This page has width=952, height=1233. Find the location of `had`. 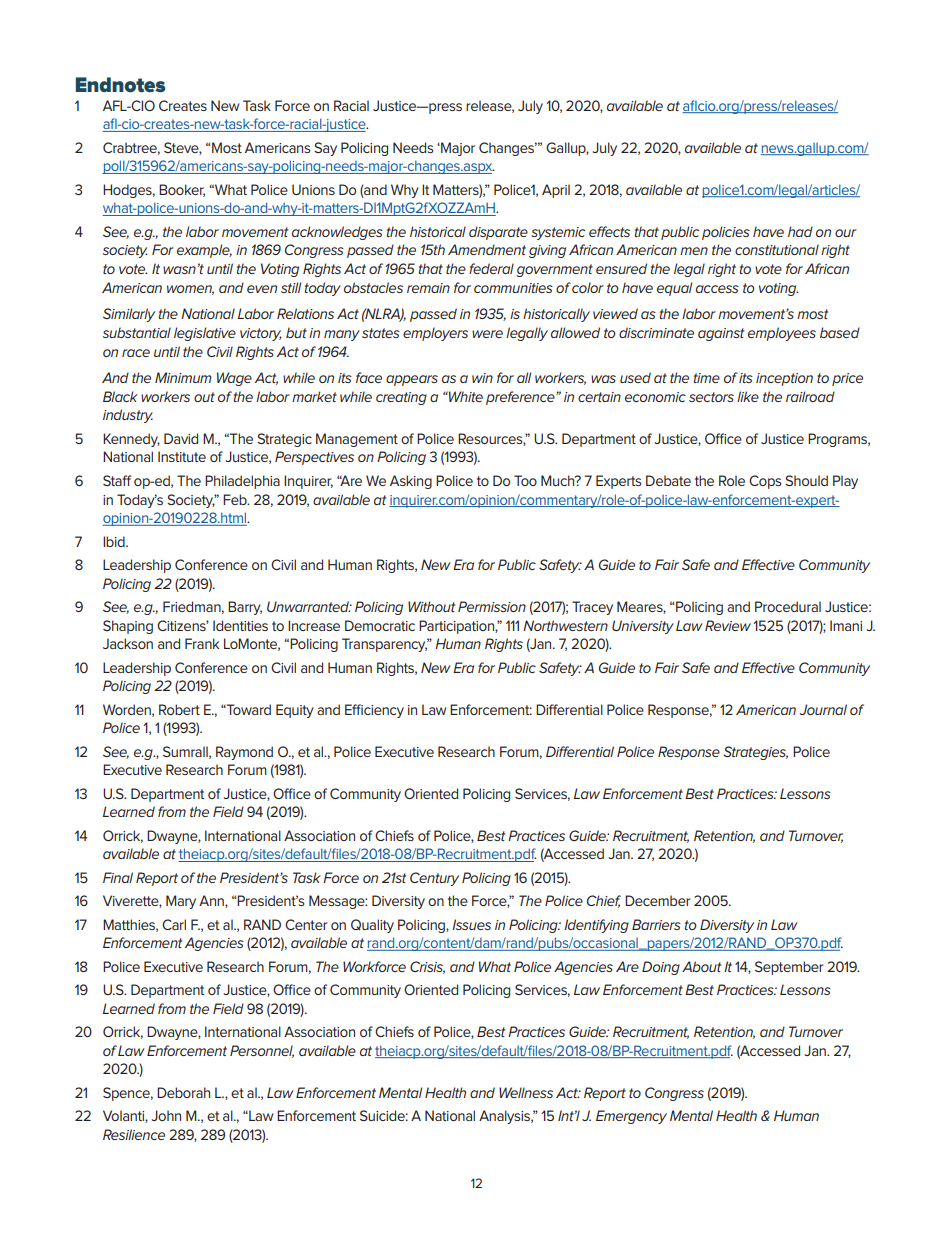

had is located at coordinates (800, 231).
